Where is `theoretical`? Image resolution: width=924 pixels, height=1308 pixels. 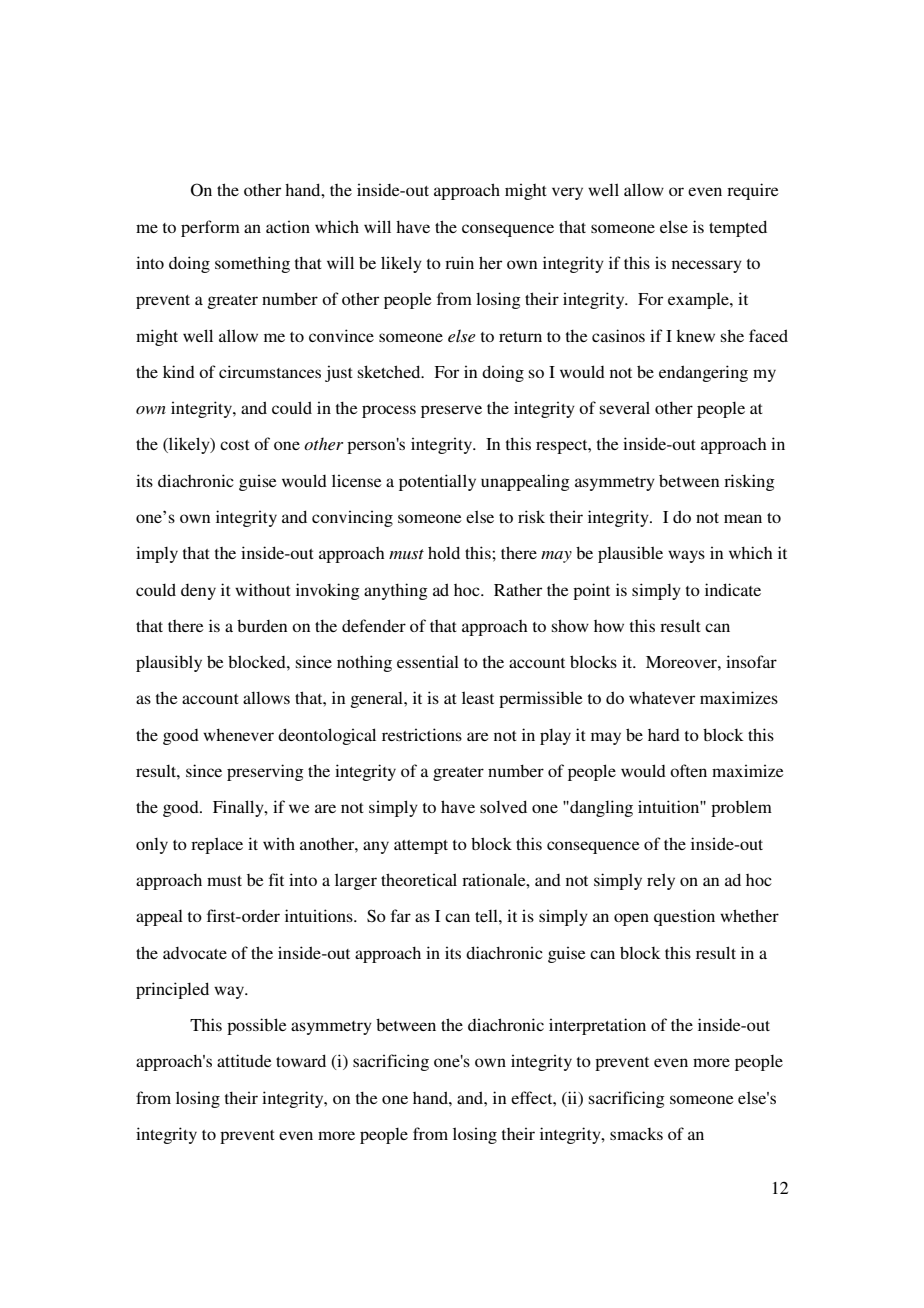
theoretical is located at coordinates (419, 879).
